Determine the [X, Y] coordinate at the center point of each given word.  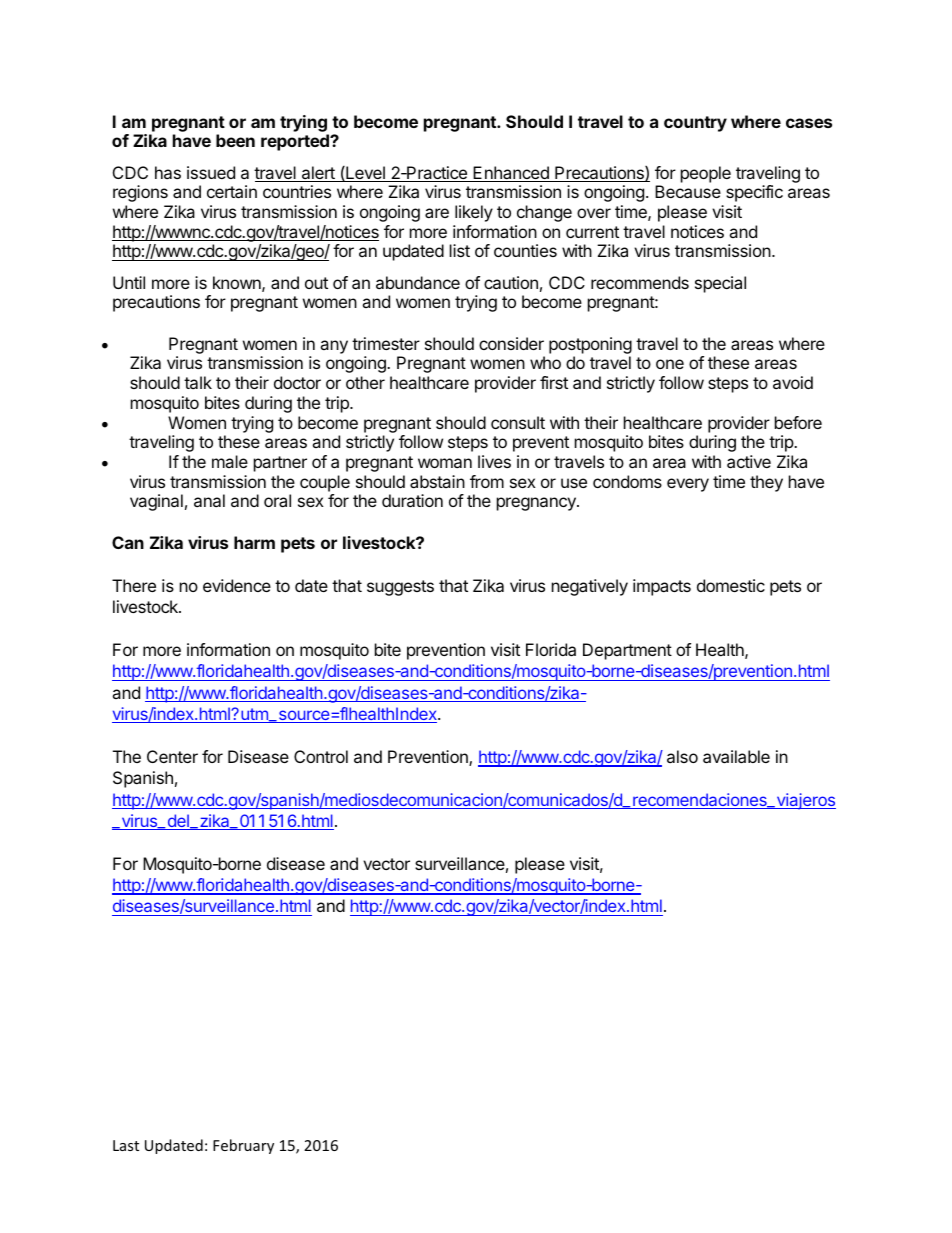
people [706, 174]
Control [321, 756]
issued [211, 172]
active [749, 461]
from [487, 481]
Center [172, 756]
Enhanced [511, 174]
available [736, 756]
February [243, 1146]
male [230, 461]
